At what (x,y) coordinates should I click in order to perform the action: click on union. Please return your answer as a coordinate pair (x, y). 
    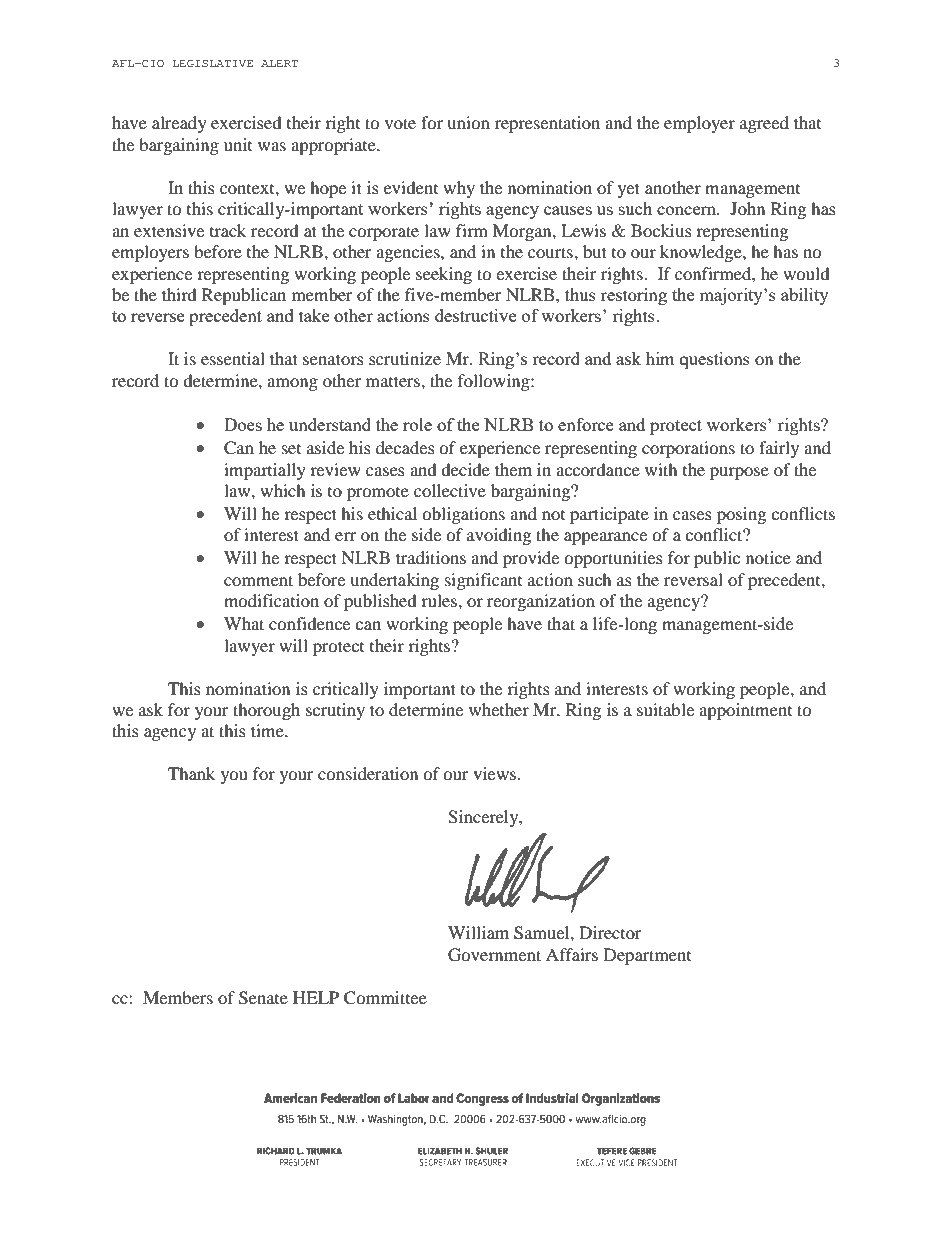
    Looking at the image, I should click on (468, 122).
